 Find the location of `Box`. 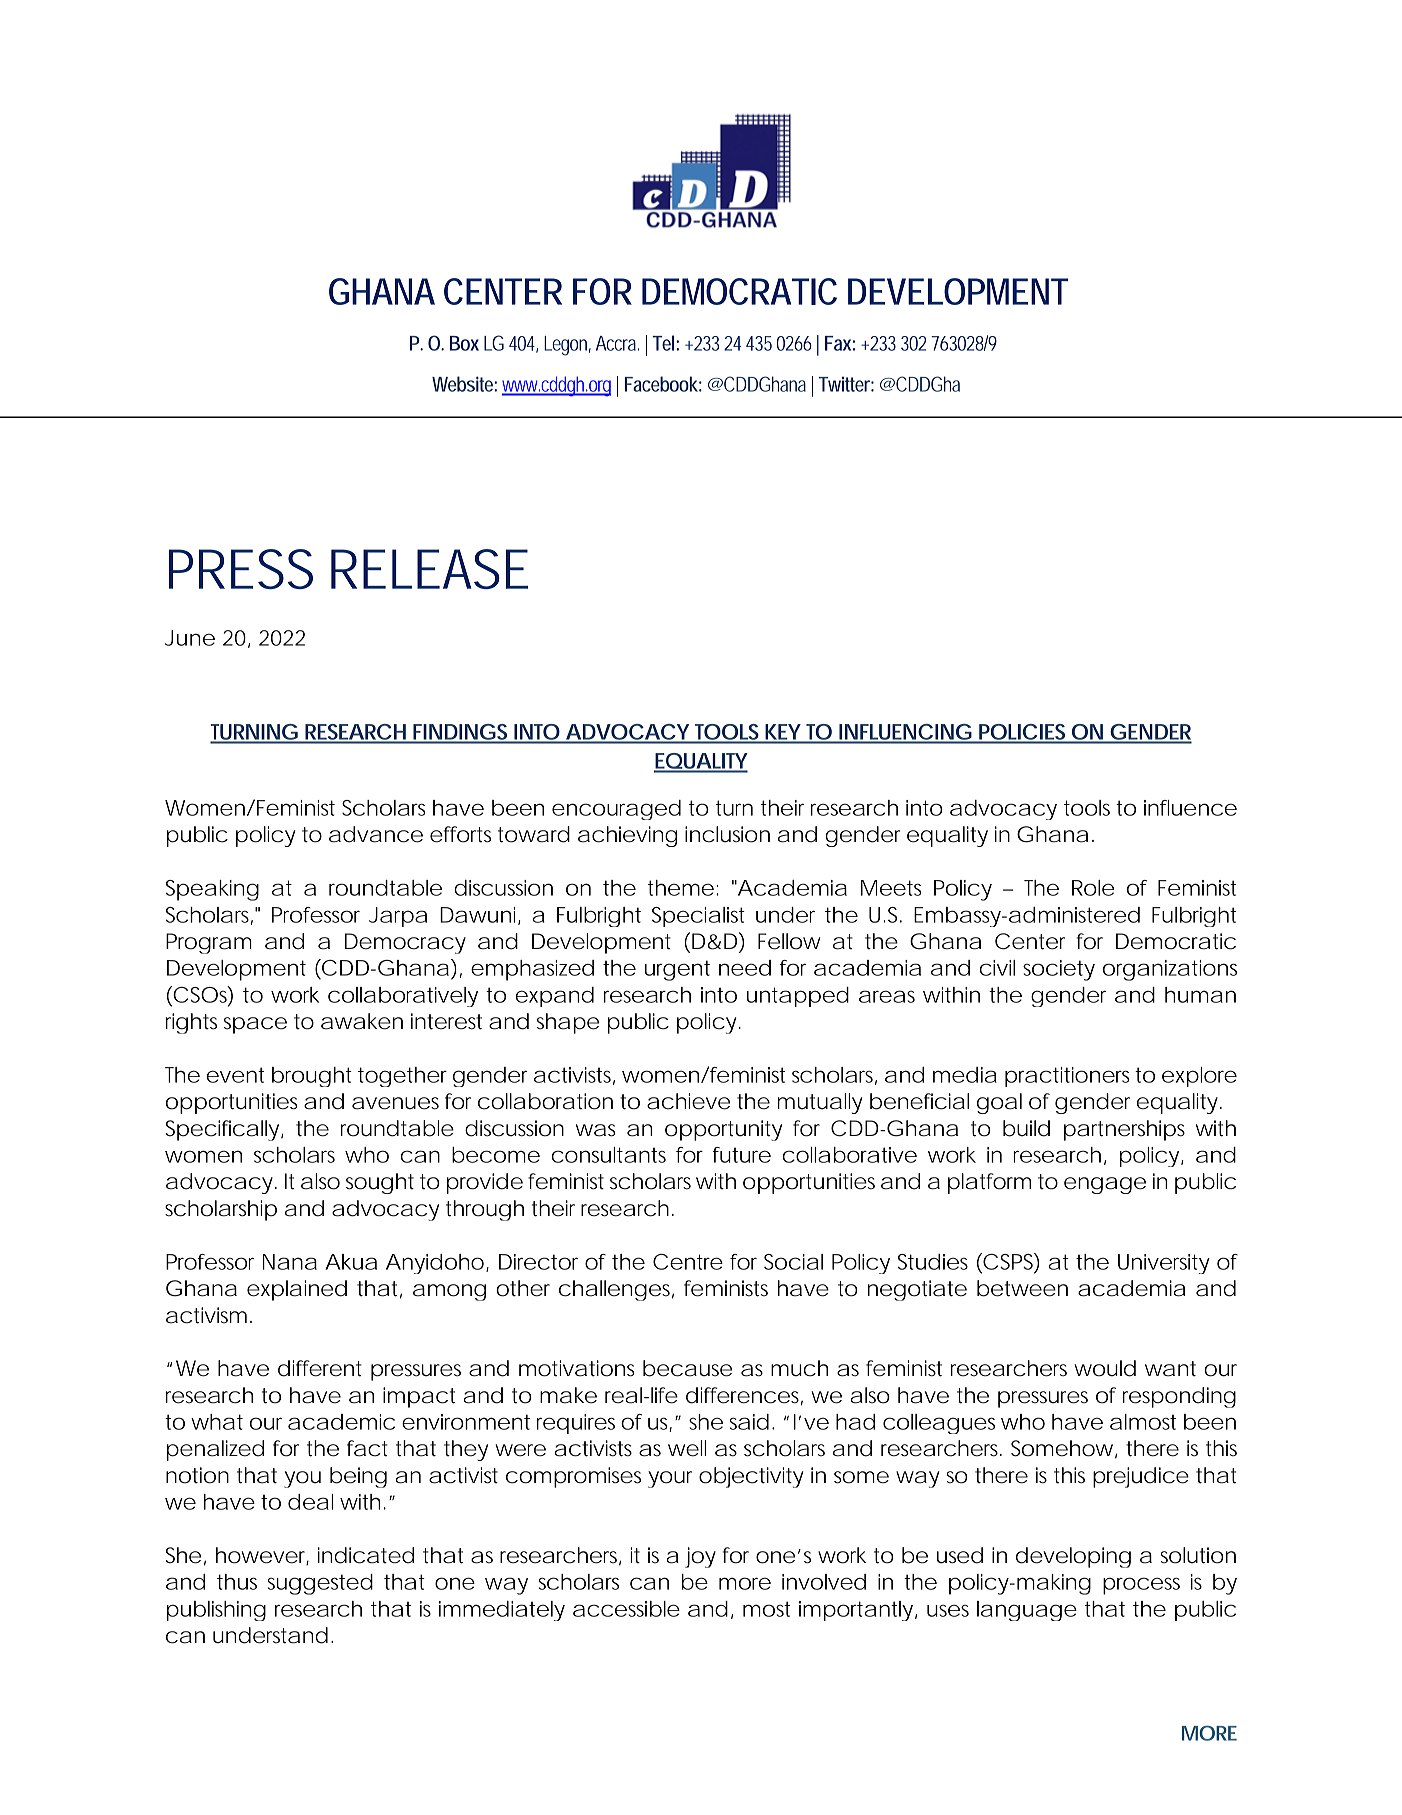

Box is located at coordinates (464, 343).
